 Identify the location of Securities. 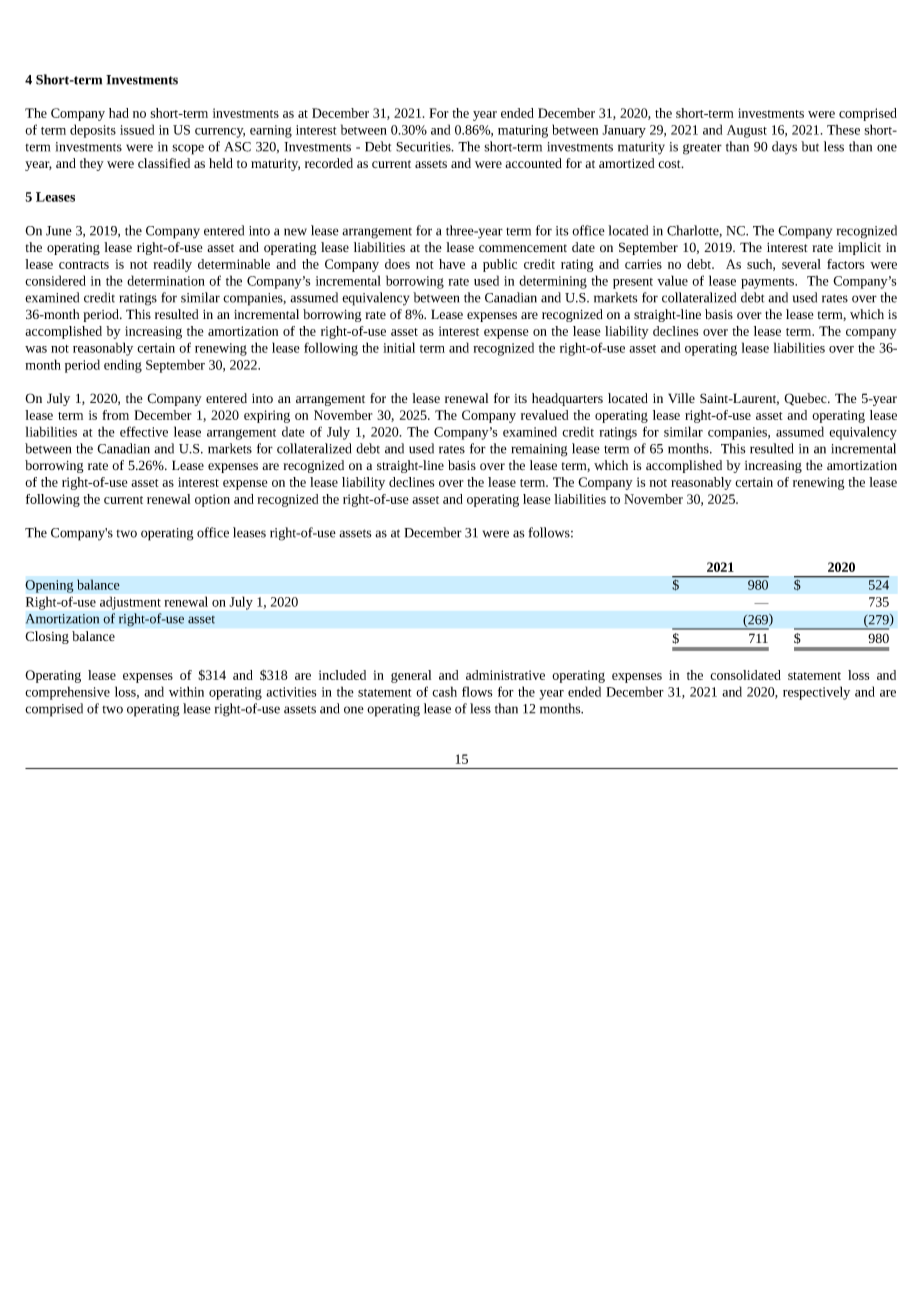
(424, 147).
